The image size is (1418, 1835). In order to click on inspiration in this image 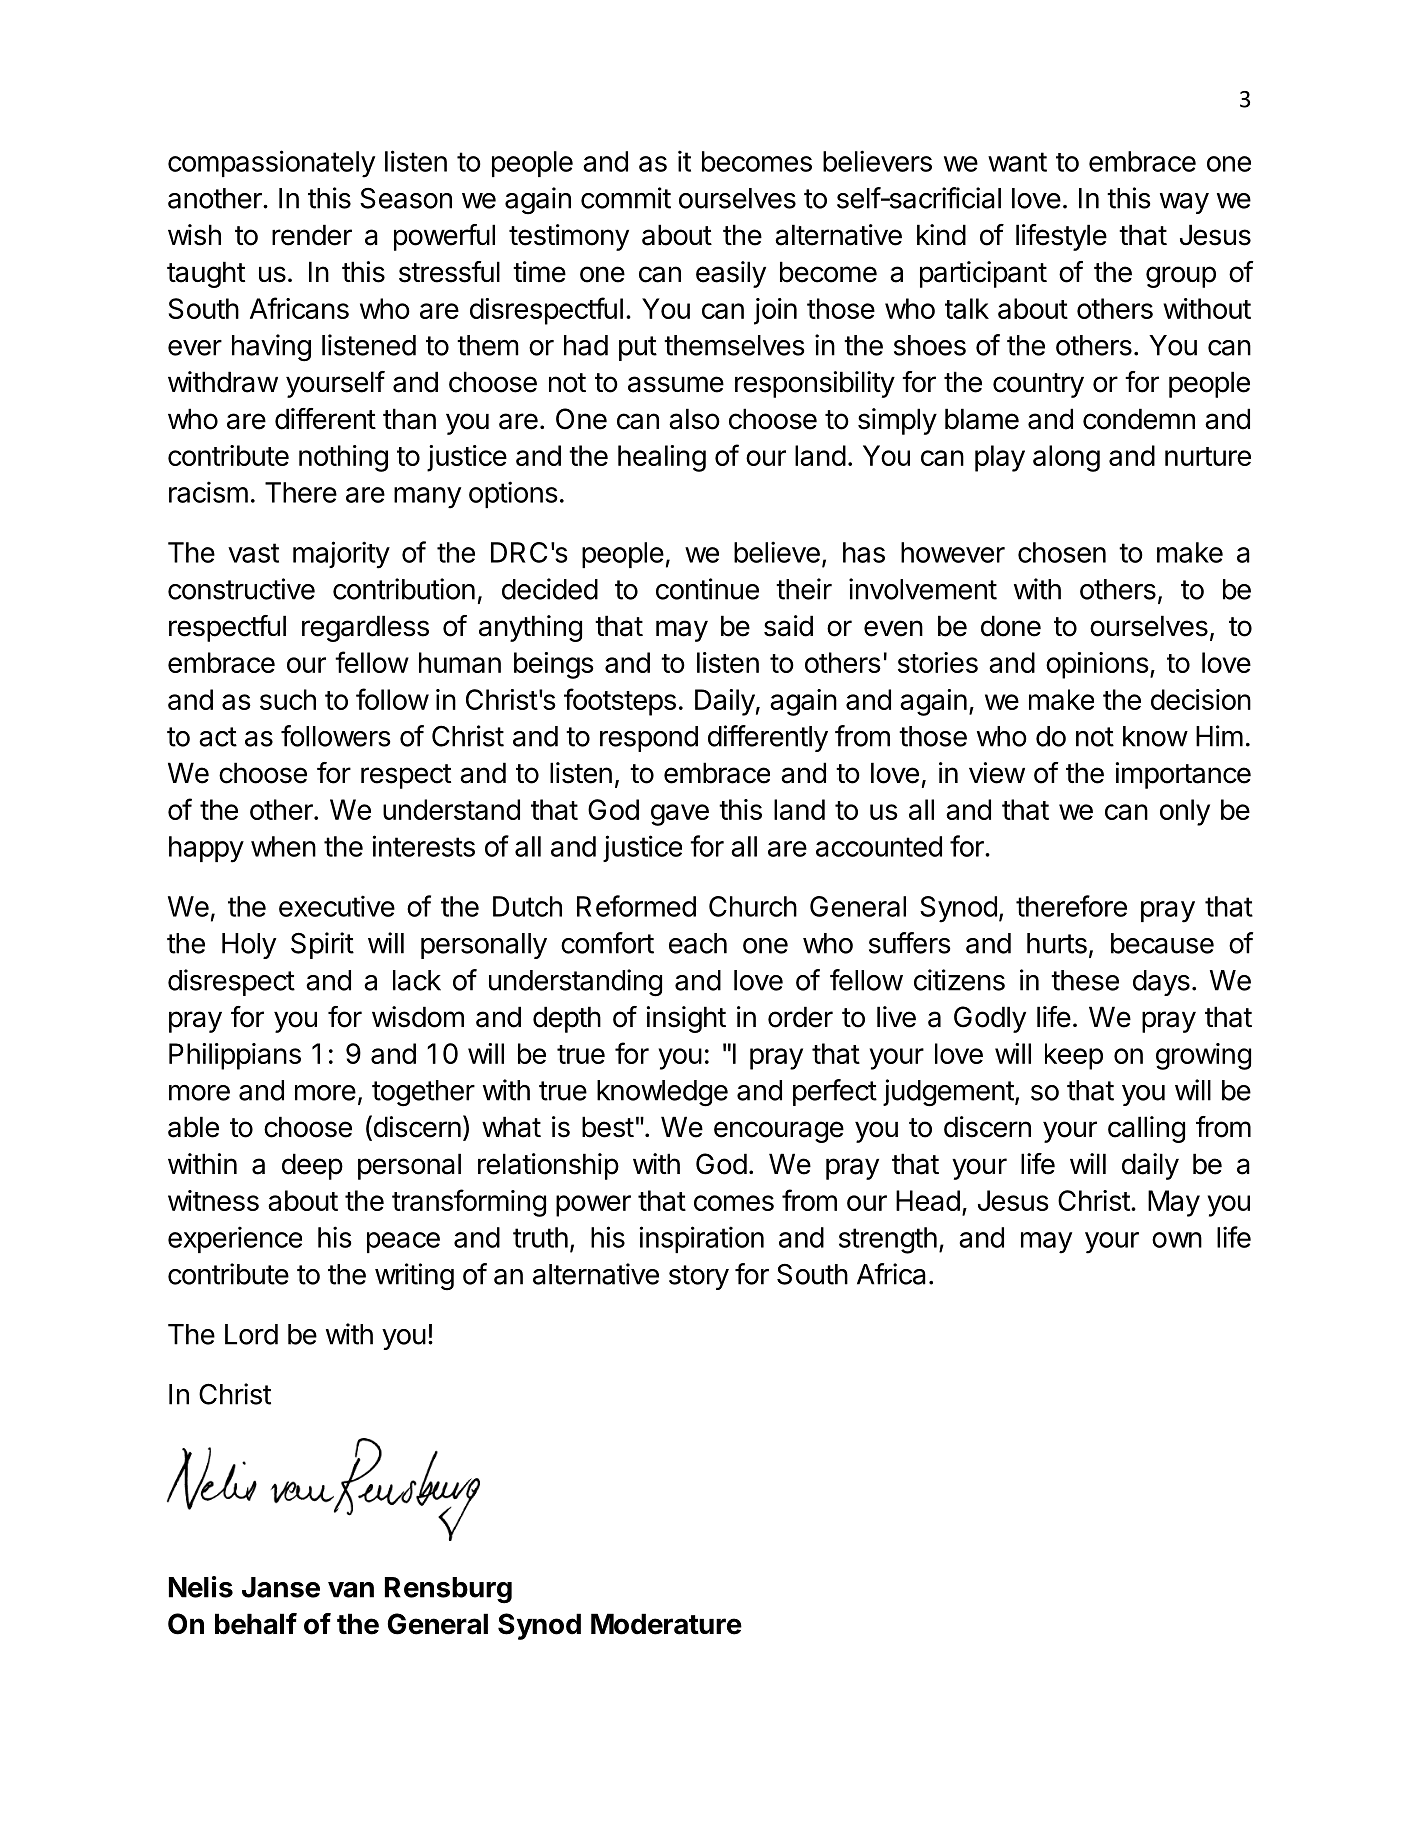, I will do `click(702, 1239)`.
